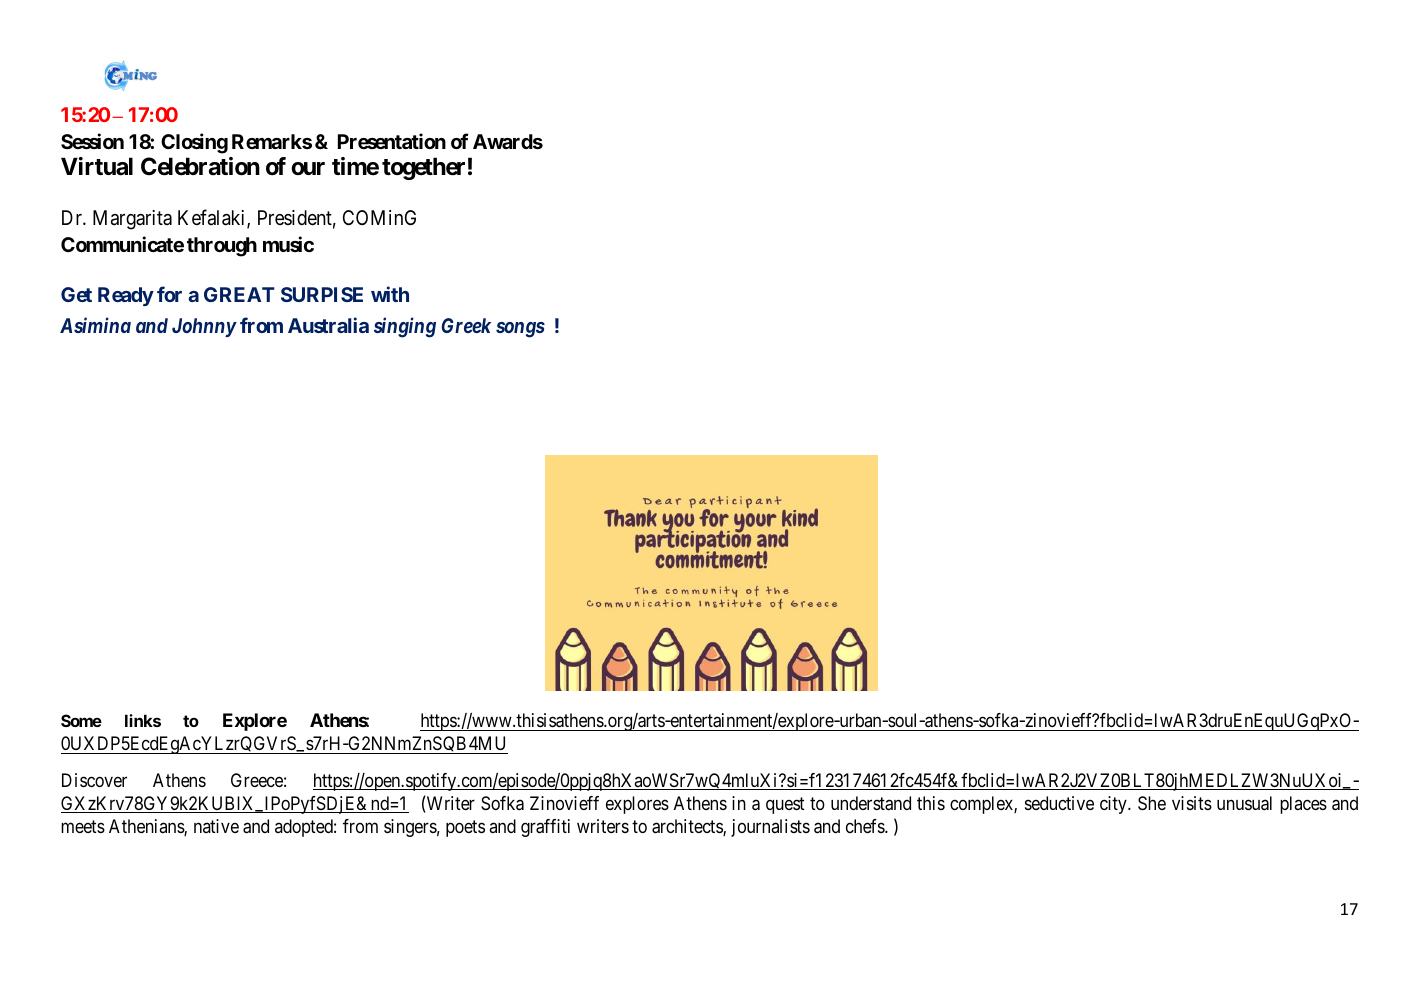  What do you see at coordinates (520, 330) in the image?
I see `songs` at bounding box center [520, 330].
